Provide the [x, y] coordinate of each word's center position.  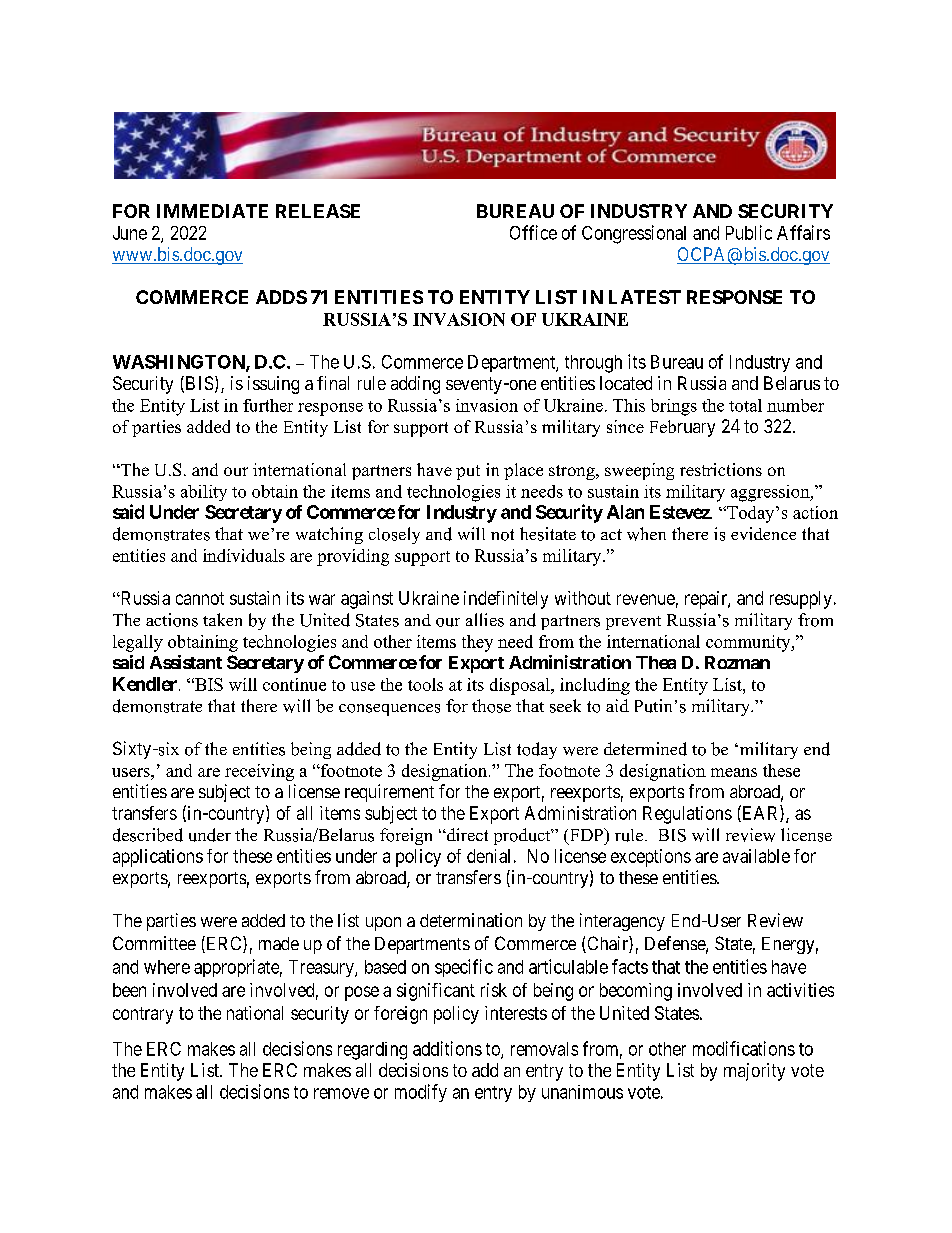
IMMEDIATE [212, 211]
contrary [143, 1015]
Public [749, 232]
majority [754, 1072]
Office [533, 232]
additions [447, 1048]
